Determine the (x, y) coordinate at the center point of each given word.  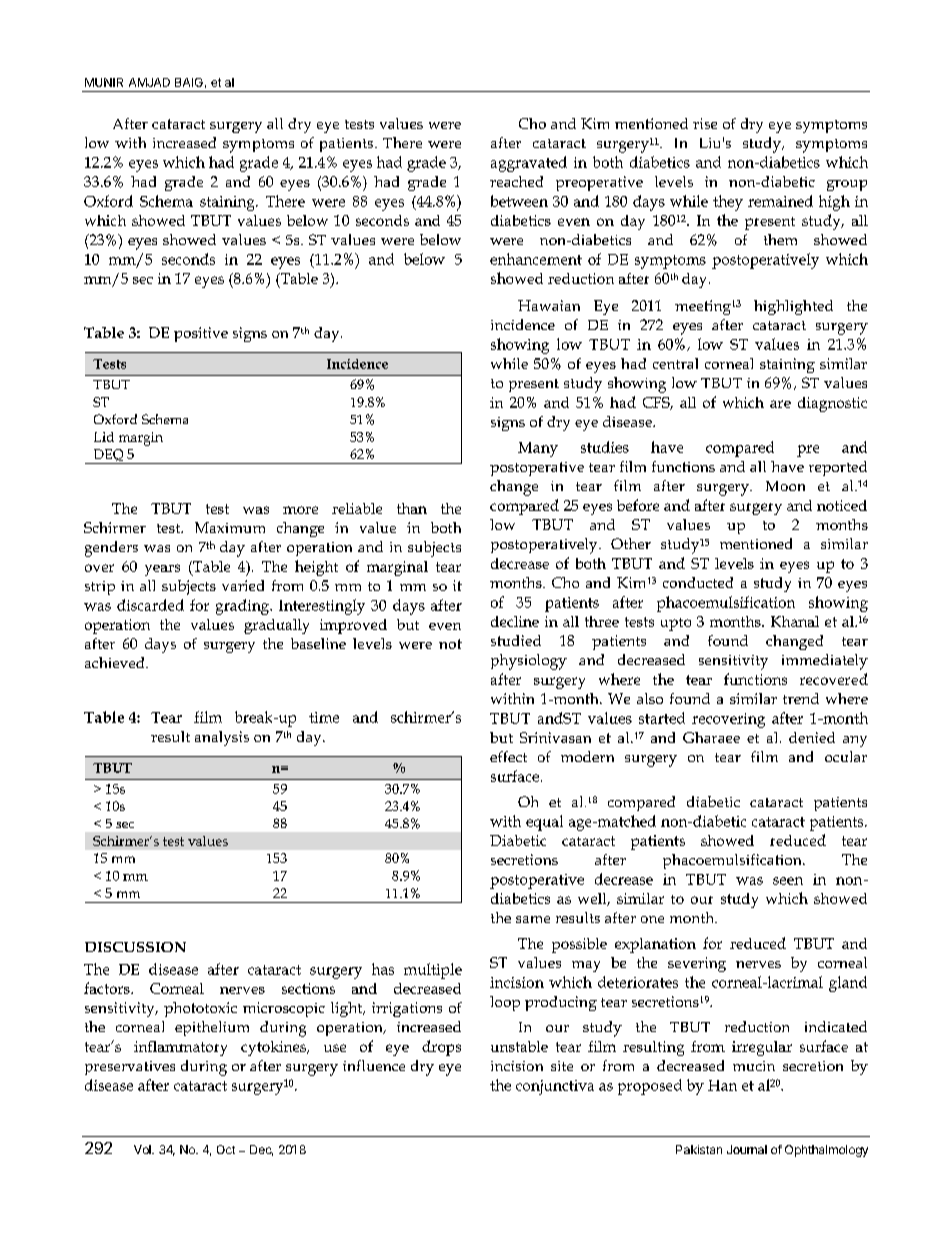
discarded (150, 605)
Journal (747, 1149)
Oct (226, 1149)
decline (515, 621)
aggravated (529, 164)
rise (705, 123)
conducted (698, 582)
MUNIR (104, 82)
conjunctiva (555, 1087)
